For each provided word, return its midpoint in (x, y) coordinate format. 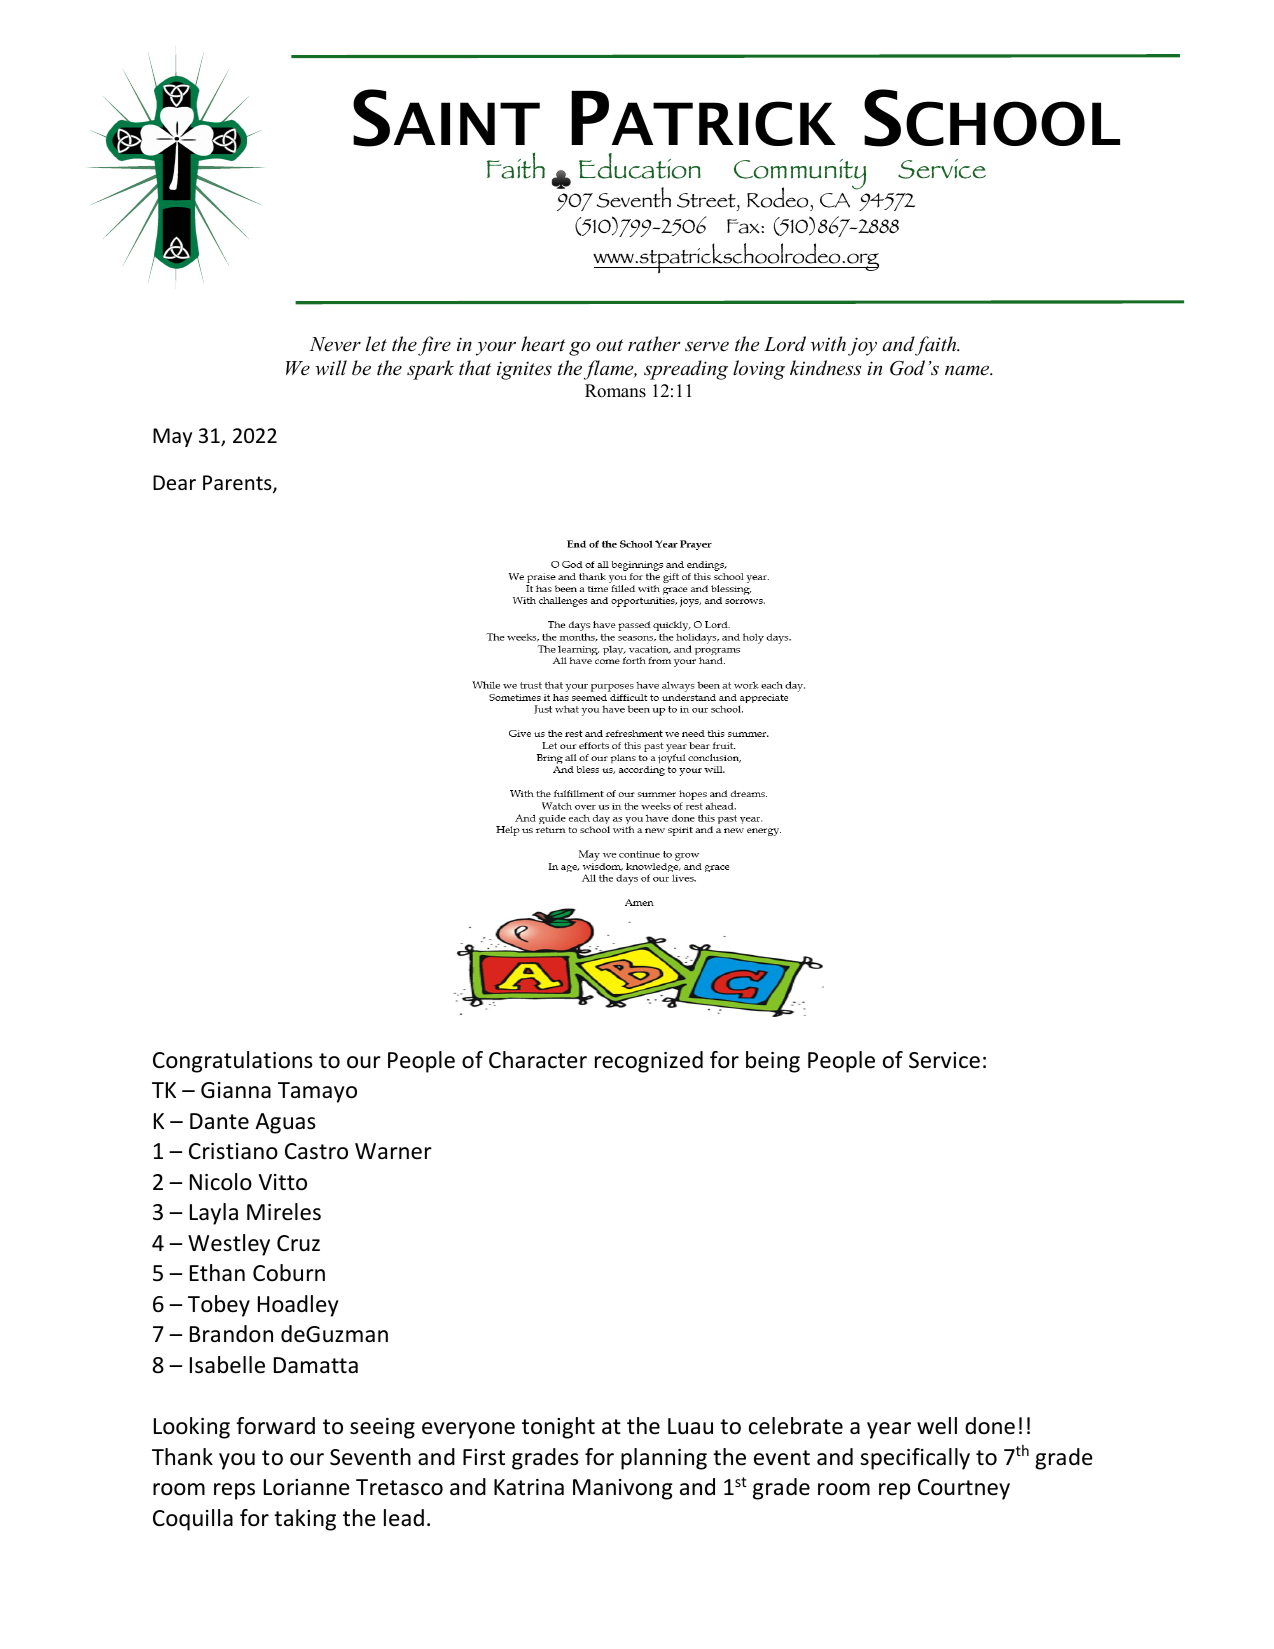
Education (640, 166)
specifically (915, 1459)
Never (335, 344)
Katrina (529, 1487)
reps (234, 1491)
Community (800, 176)
